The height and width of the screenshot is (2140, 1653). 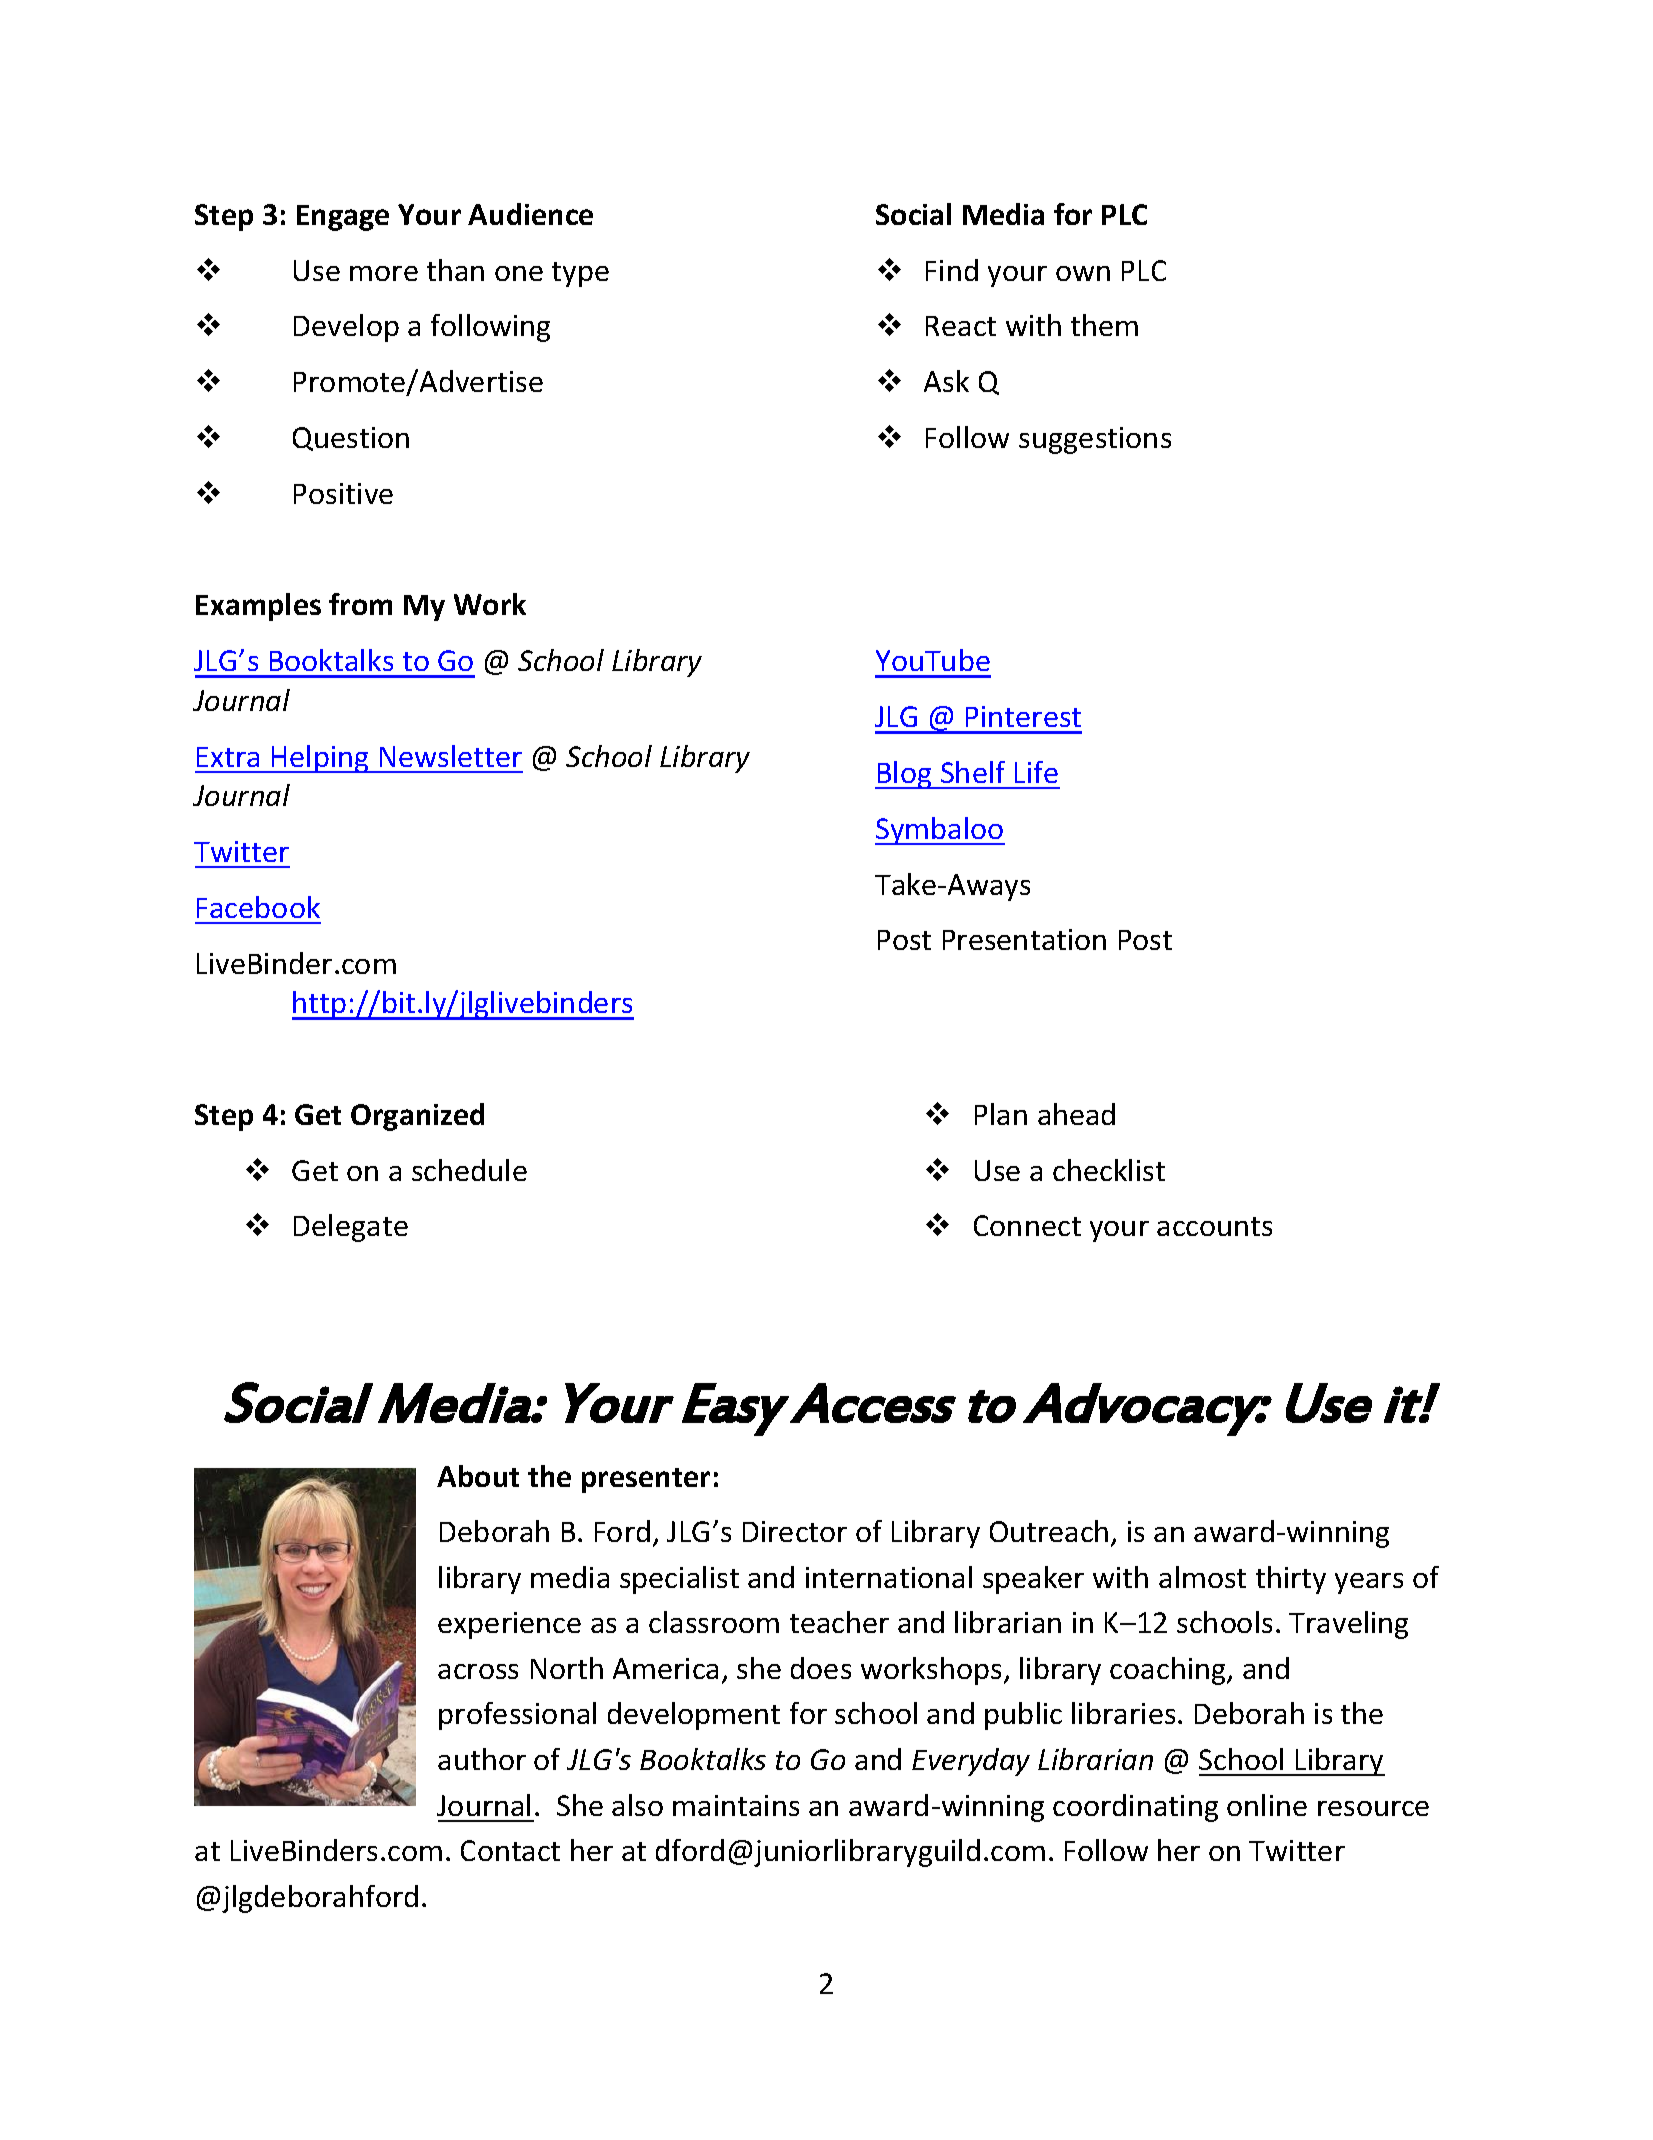 What do you see at coordinates (1023, 716) in the screenshot?
I see `Pinterest` at bounding box center [1023, 716].
